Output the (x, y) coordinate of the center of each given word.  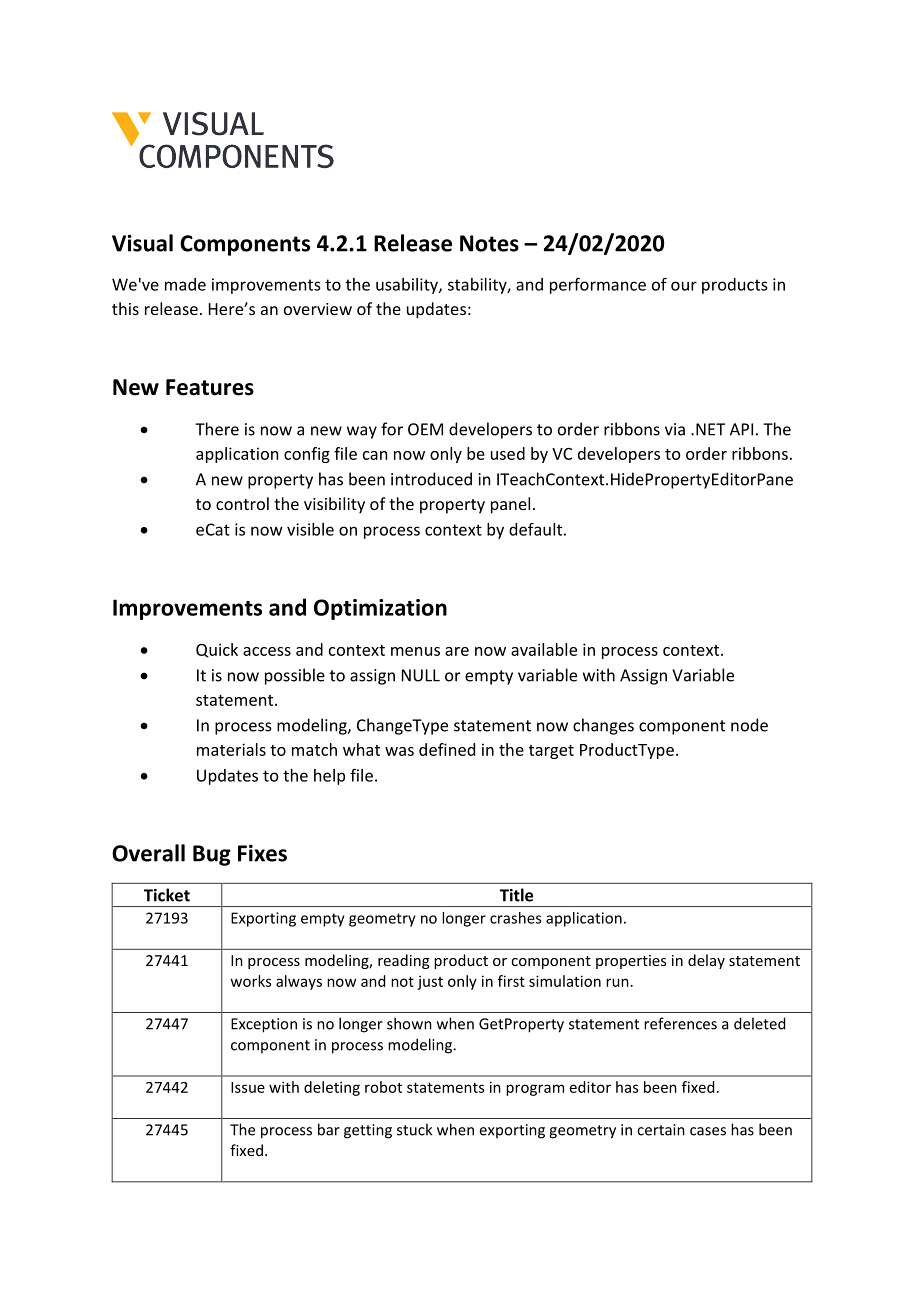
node (749, 725)
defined (447, 749)
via (675, 429)
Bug (212, 855)
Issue (248, 1087)
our (684, 286)
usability (408, 286)
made (185, 284)
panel (510, 505)
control (242, 503)
